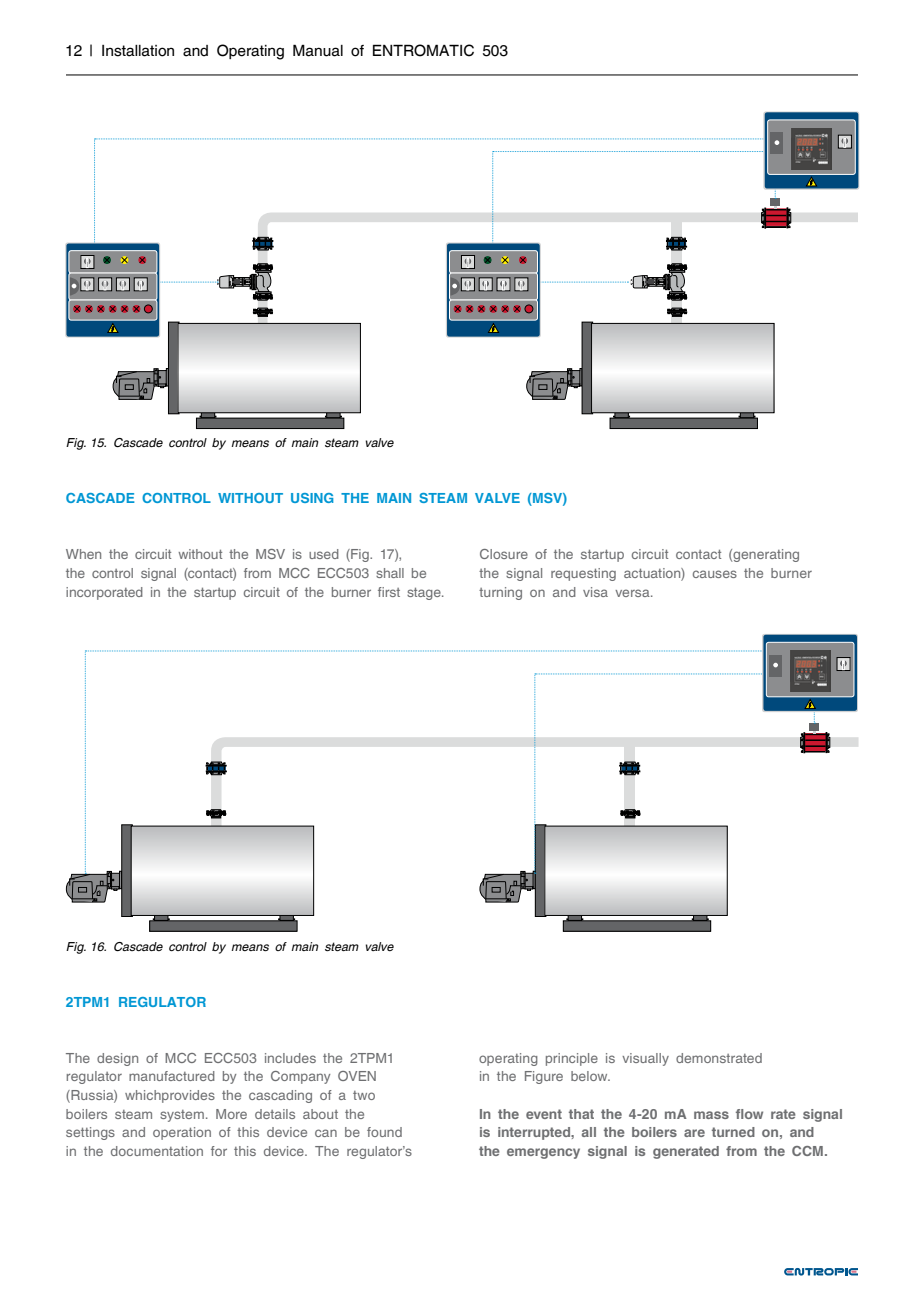 The height and width of the page is (1308, 924). I want to click on Installation, so click(138, 51).
